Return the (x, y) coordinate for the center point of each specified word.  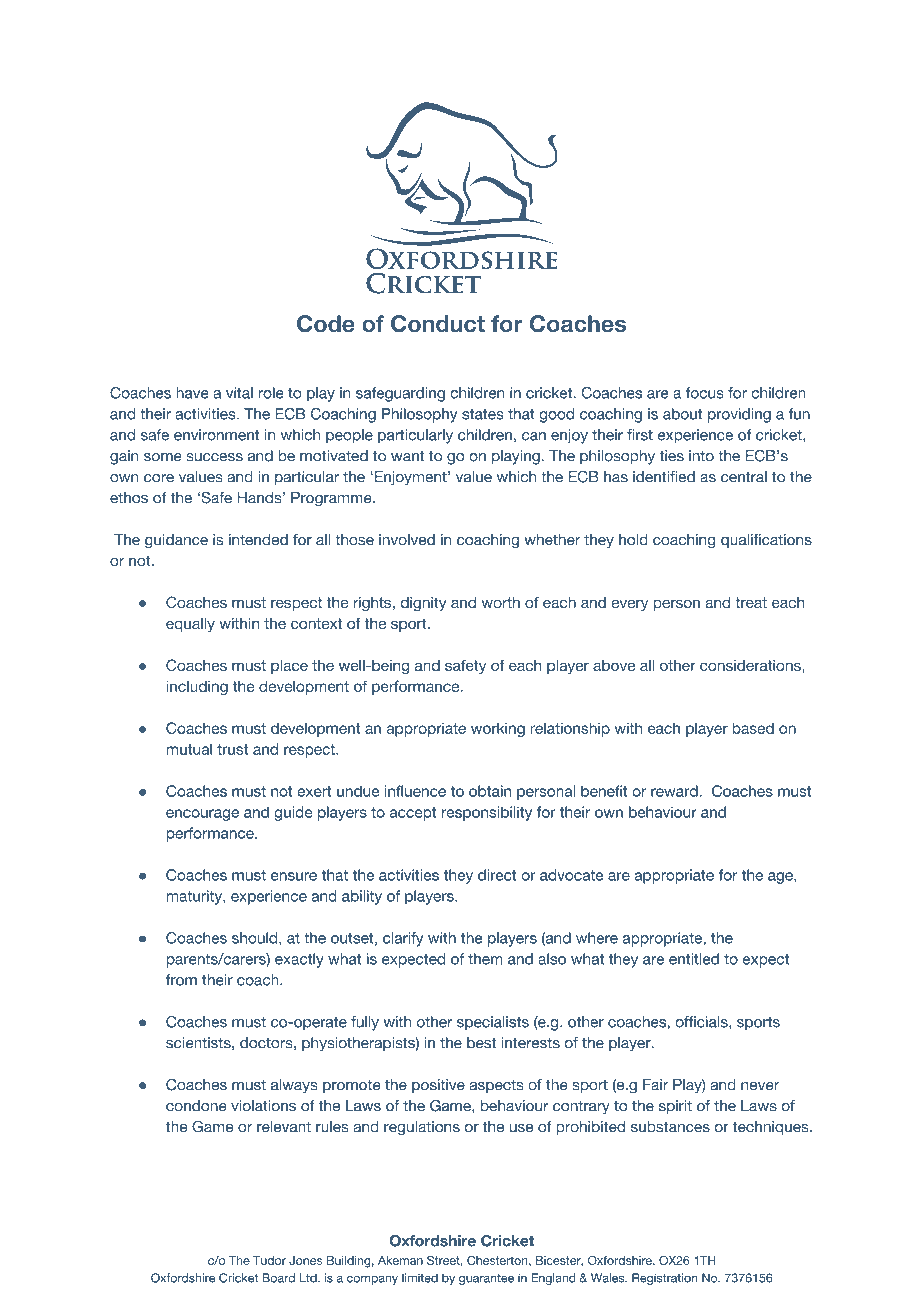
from (181, 980)
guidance (176, 541)
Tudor (269, 1260)
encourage (202, 815)
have (192, 393)
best (481, 1043)
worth (500, 602)
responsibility (487, 813)
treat (751, 602)
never (760, 1086)
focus (705, 393)
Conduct (438, 324)
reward (675, 791)
